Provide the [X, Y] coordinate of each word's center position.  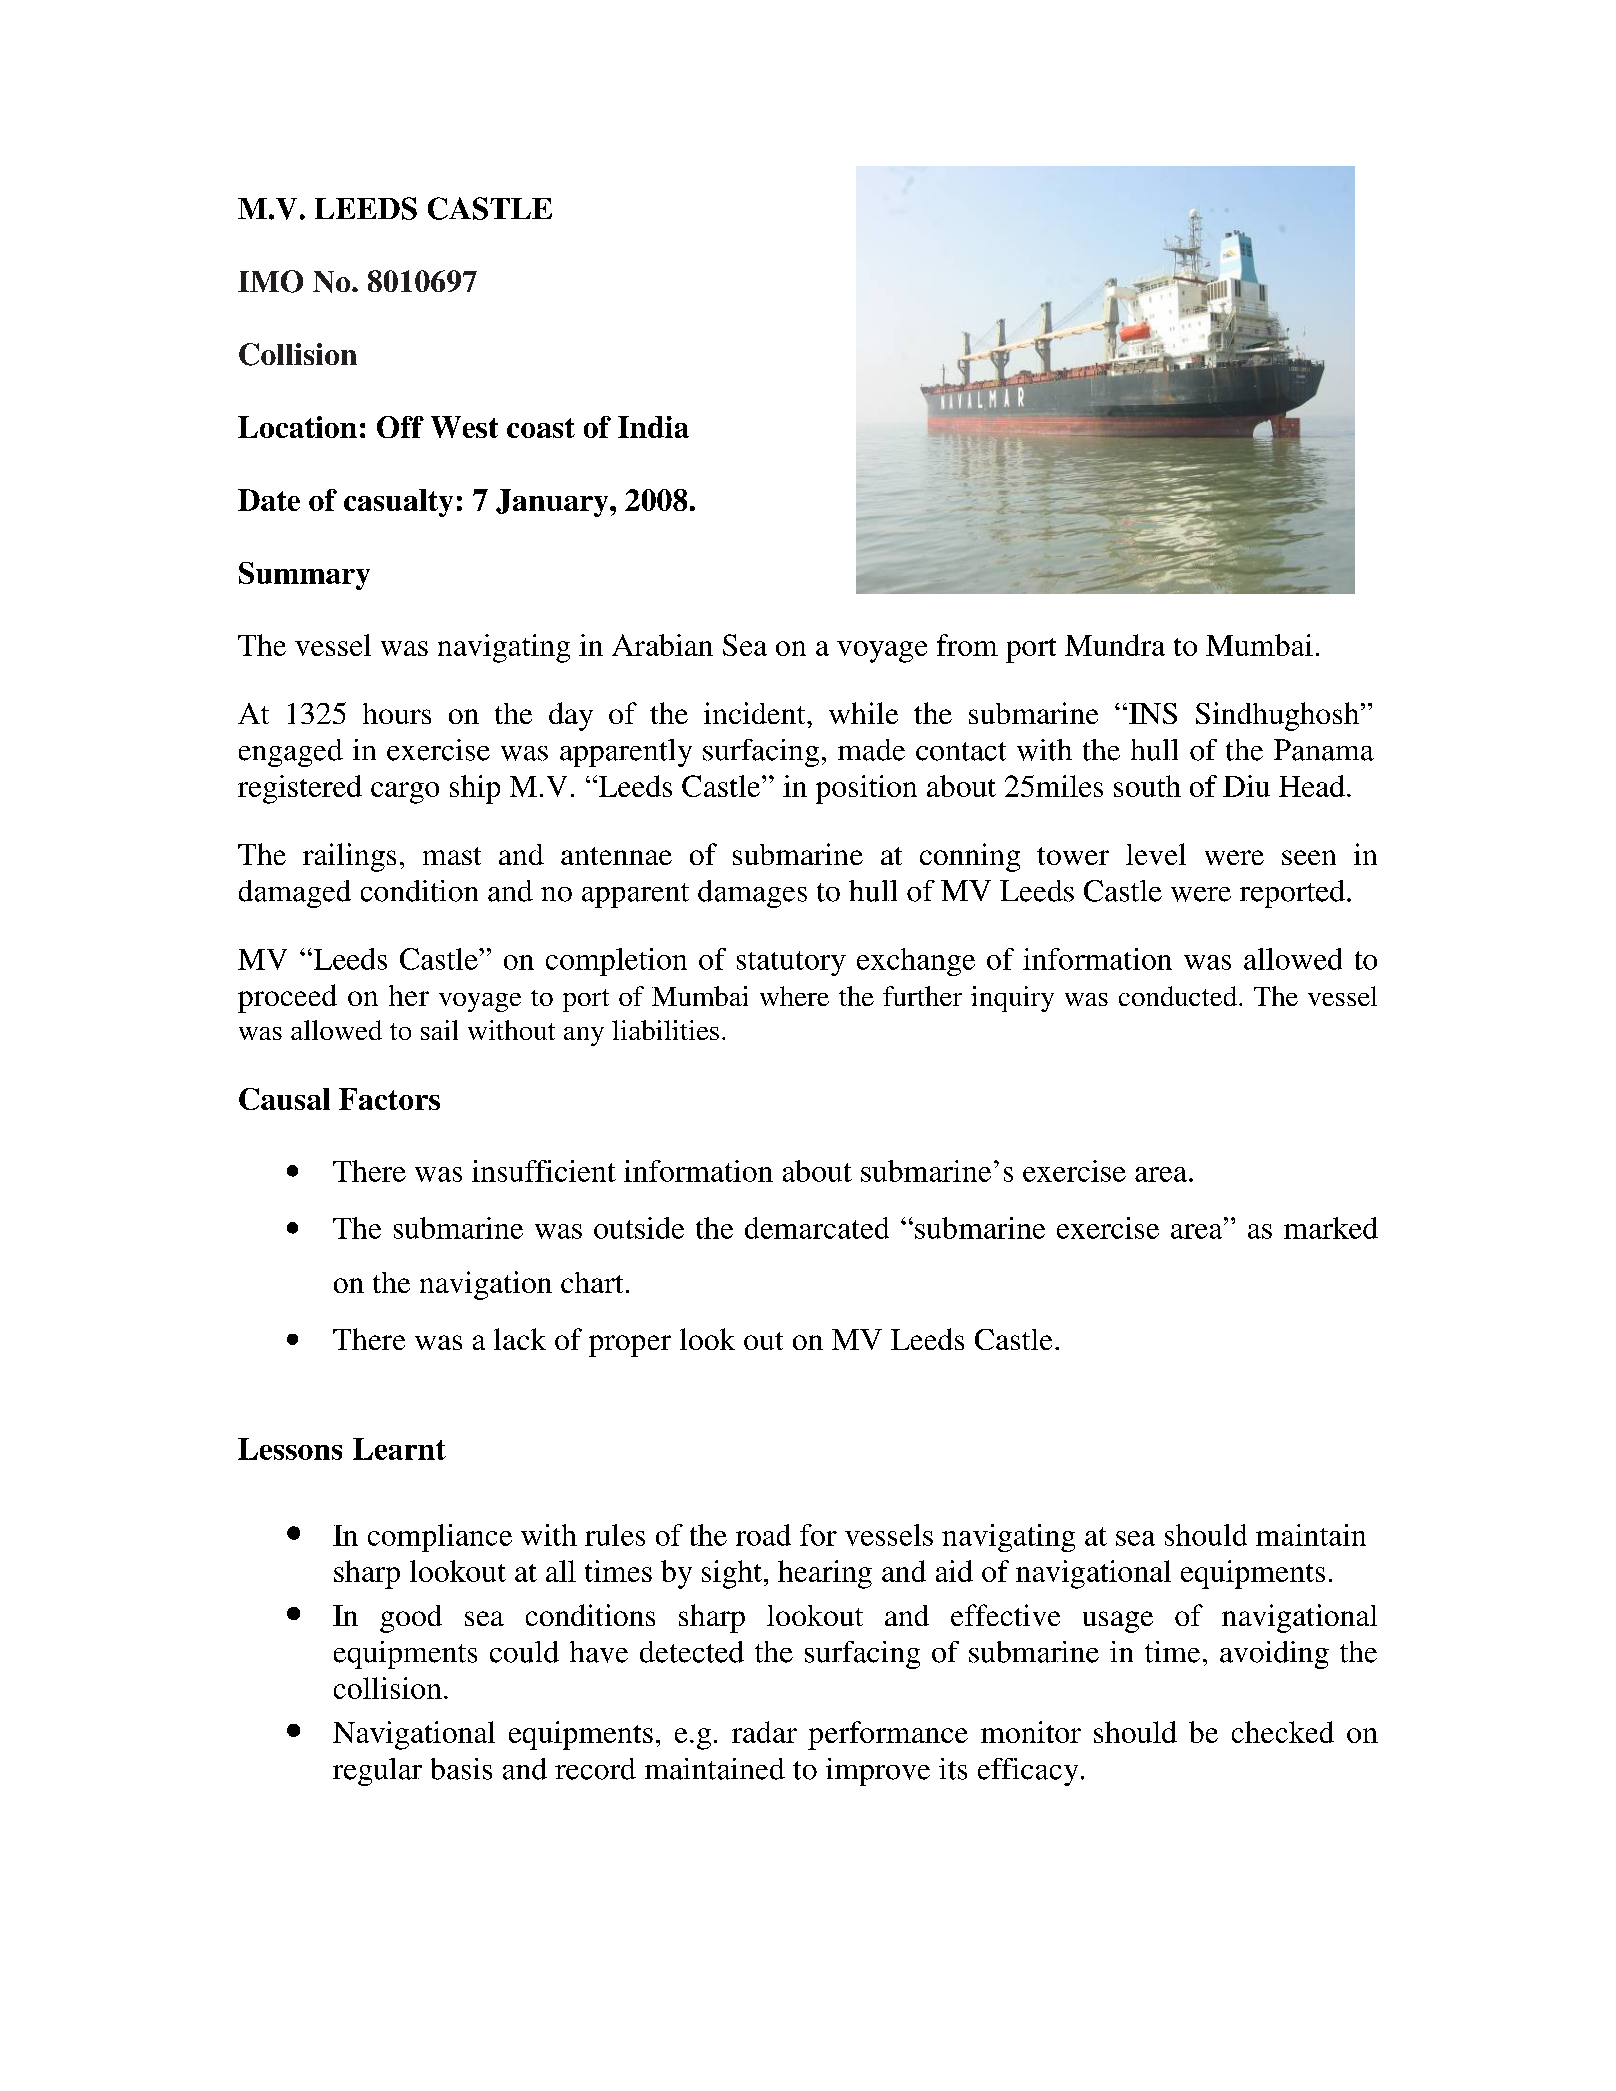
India [653, 427]
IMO [270, 281]
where [794, 996]
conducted [1179, 996]
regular [377, 1772]
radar [764, 1732]
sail [439, 1030]
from [967, 645]
